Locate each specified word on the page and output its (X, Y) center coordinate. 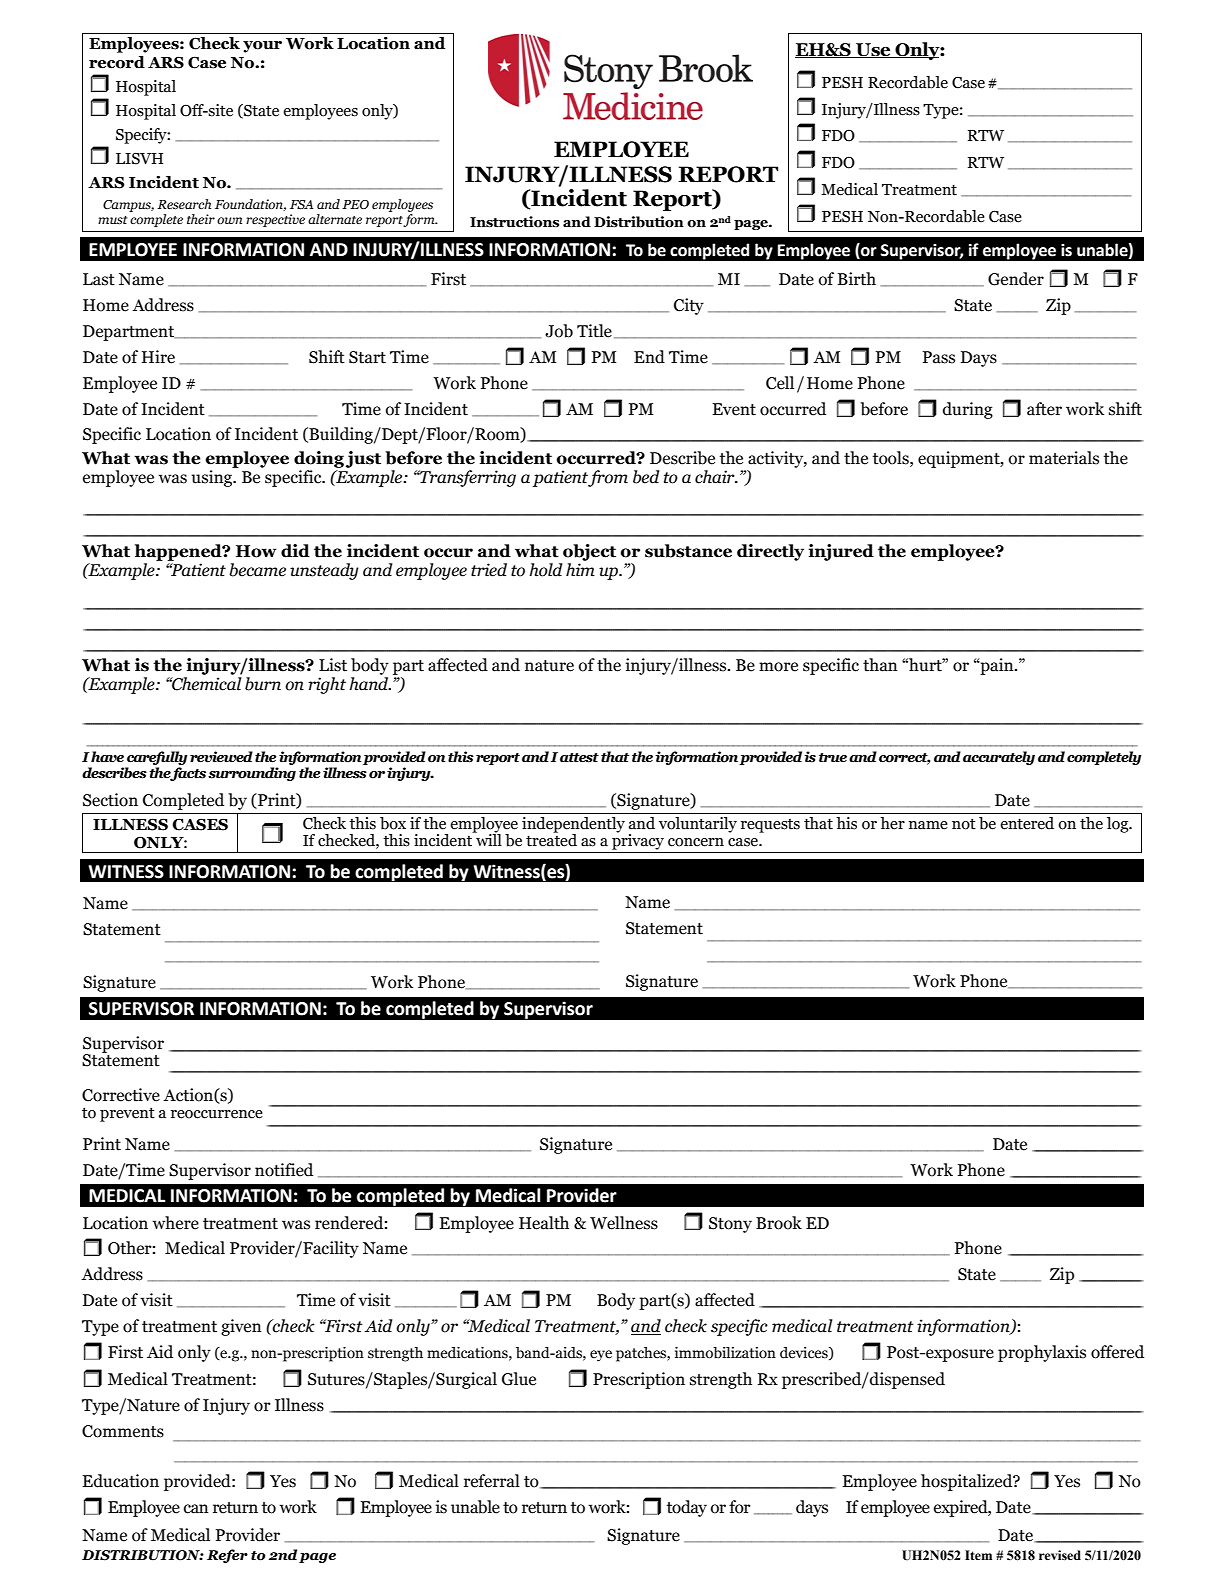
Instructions (514, 222)
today (687, 1508)
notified (284, 1170)
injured (841, 552)
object (589, 552)
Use (873, 50)
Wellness (624, 1223)
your (262, 47)
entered (1027, 823)
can (196, 1509)
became (257, 570)
